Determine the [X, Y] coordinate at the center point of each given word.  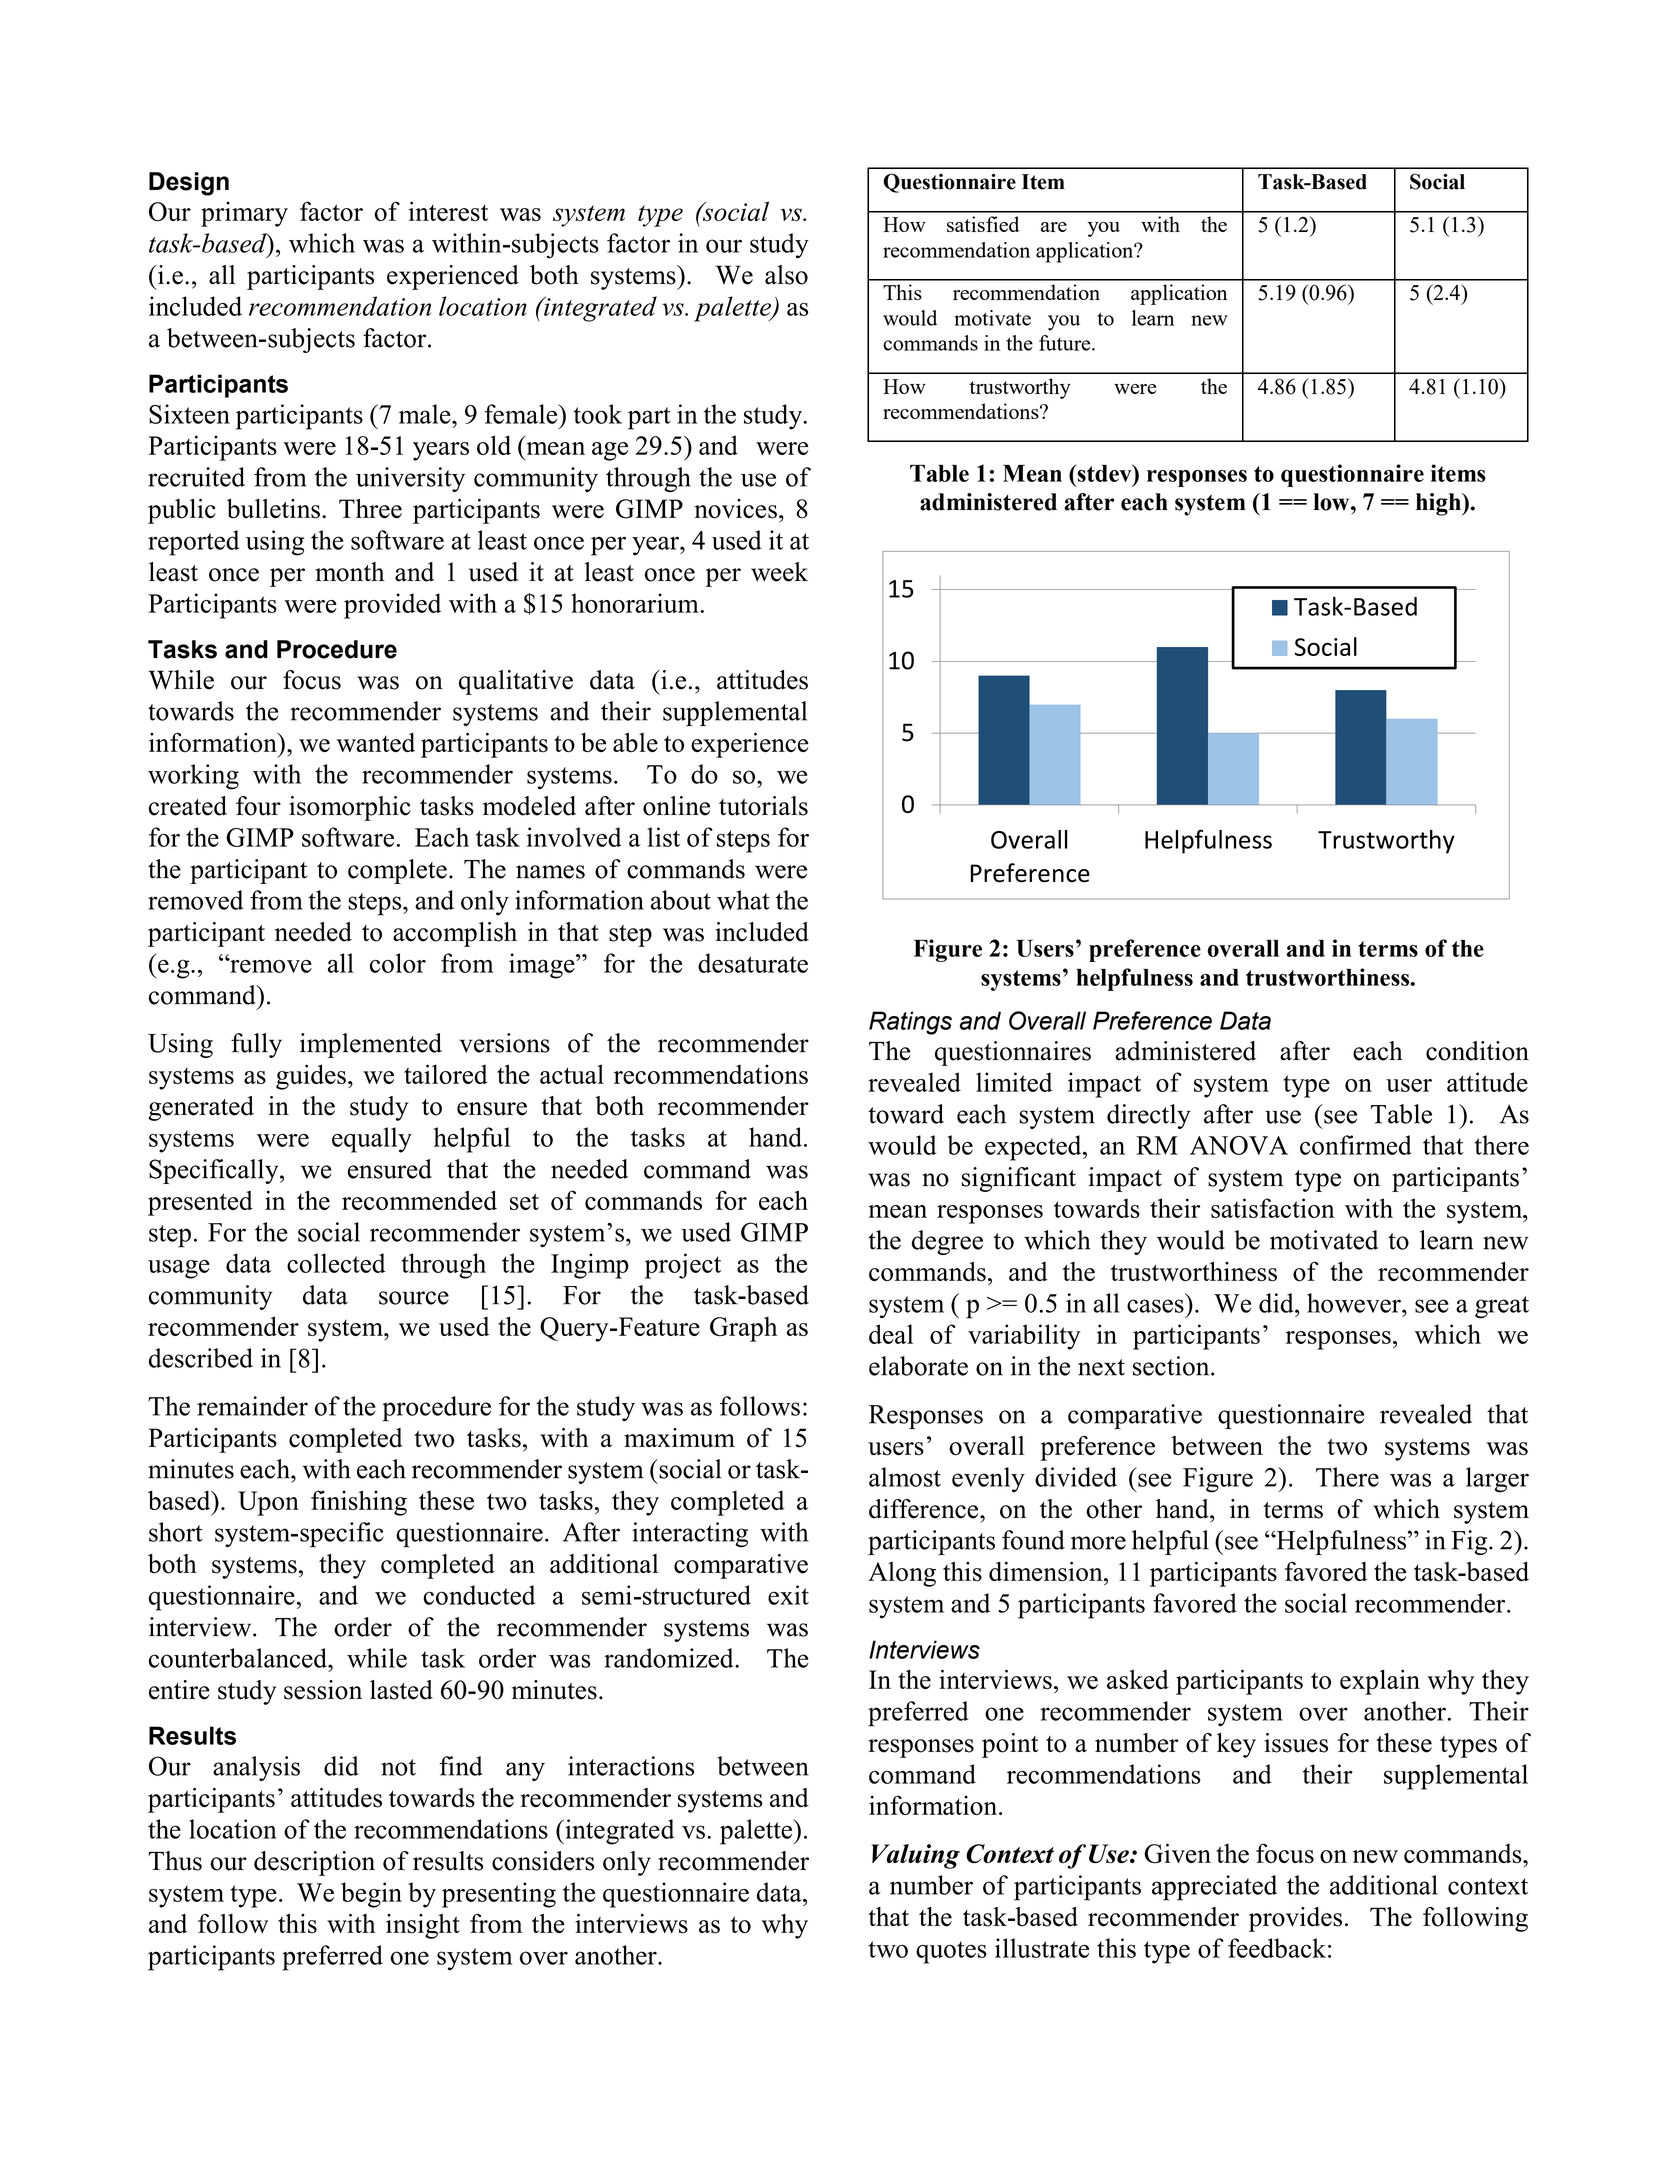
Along [902, 1574]
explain [1380, 1682]
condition [1477, 1051]
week [779, 572]
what [743, 900]
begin [371, 1895]
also [786, 275]
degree [947, 1242]
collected [336, 1263]
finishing [359, 1503]
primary [244, 214]
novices [735, 509]
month [350, 572]
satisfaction [1273, 1208]
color [398, 963]
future [1066, 343]
